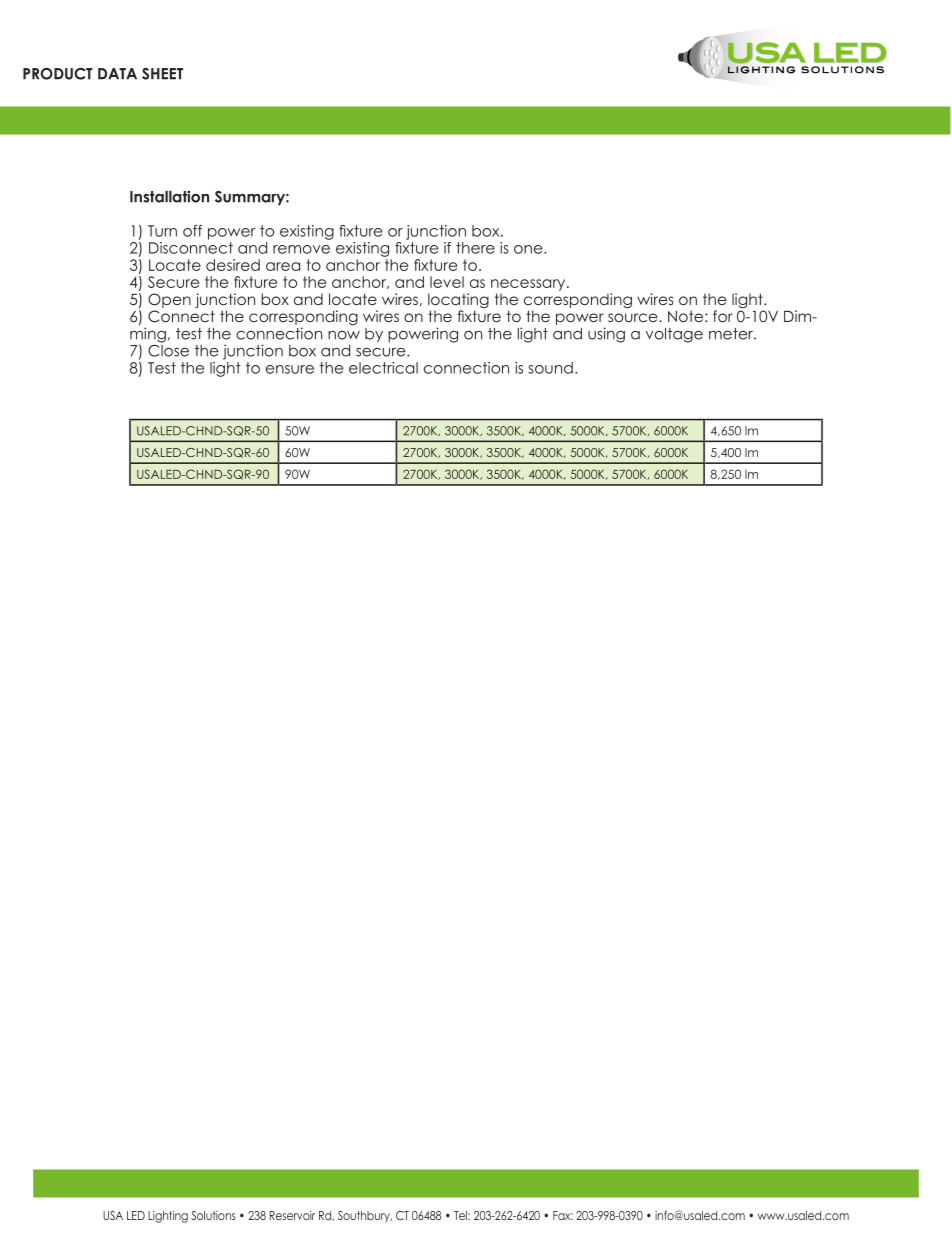 Image resolution: width=952 pixels, height=1233 pixels. Describe the element at coordinates (383, 368) in the document. I see `electrical` at that location.
